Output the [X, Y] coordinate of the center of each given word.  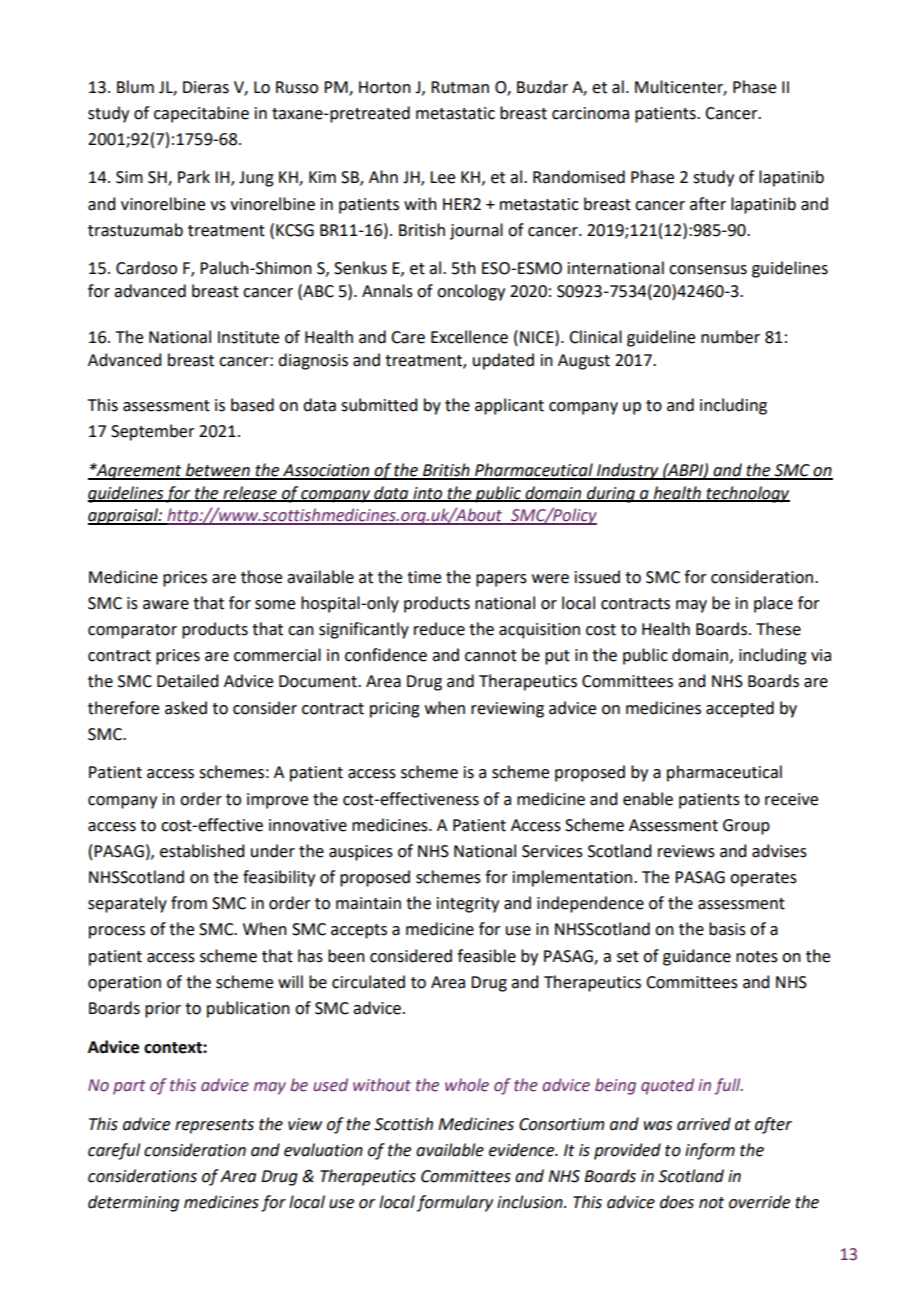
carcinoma [590, 113]
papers [501, 580]
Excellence [469, 337]
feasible [486, 956]
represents [214, 1126]
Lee [442, 177]
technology [747, 494]
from [189, 903]
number [730, 337]
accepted [740, 709]
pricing [395, 710]
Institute [248, 337]
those [261, 577]
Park [194, 177]
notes [757, 957]
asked [186, 708]
